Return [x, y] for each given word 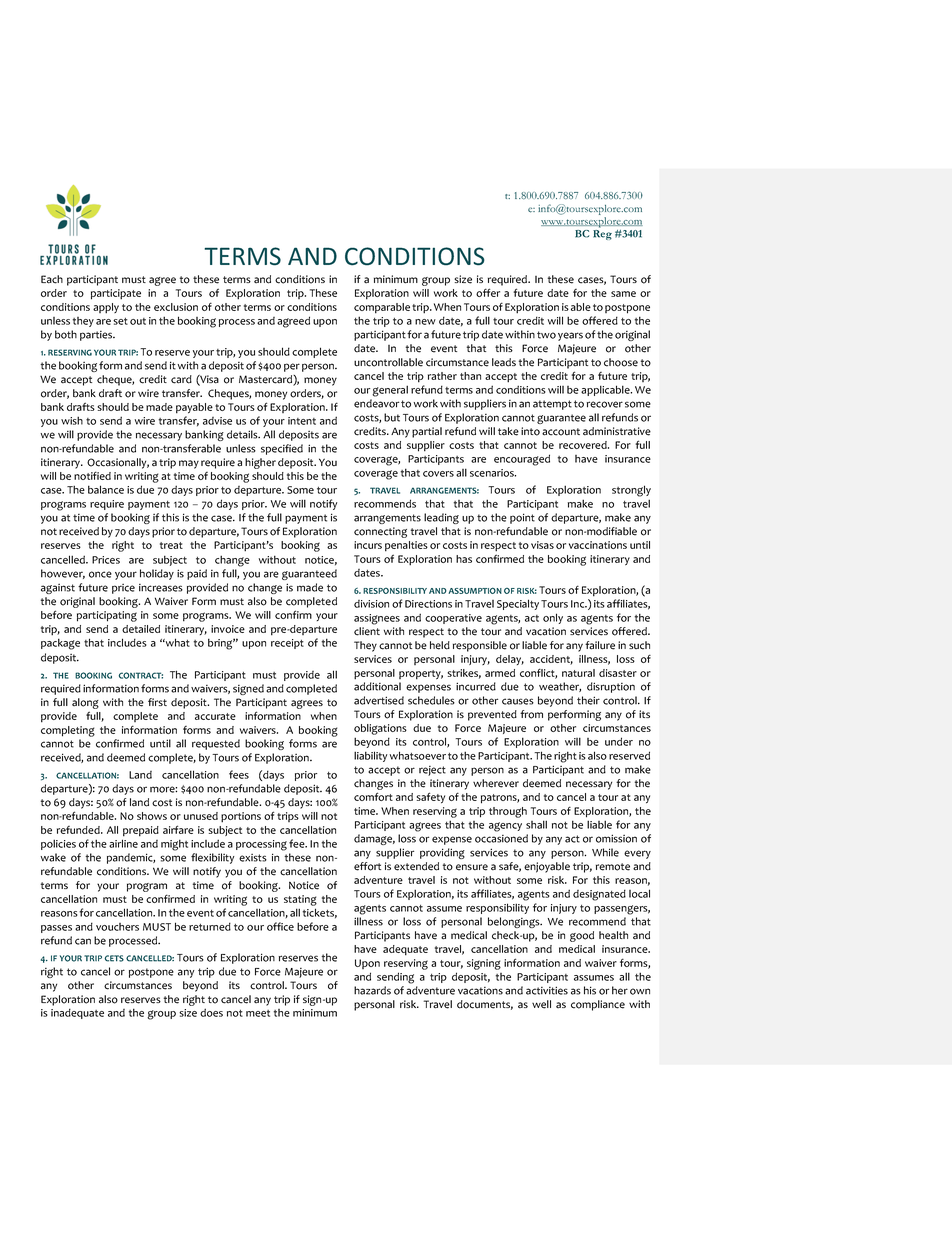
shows [152, 816]
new [425, 322]
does [211, 1012]
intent [302, 421]
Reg [602, 235]
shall [536, 824]
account [561, 432]
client [367, 631]
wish [72, 420]
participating [107, 616]
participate [116, 294]
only [553, 618]
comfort [373, 796]
